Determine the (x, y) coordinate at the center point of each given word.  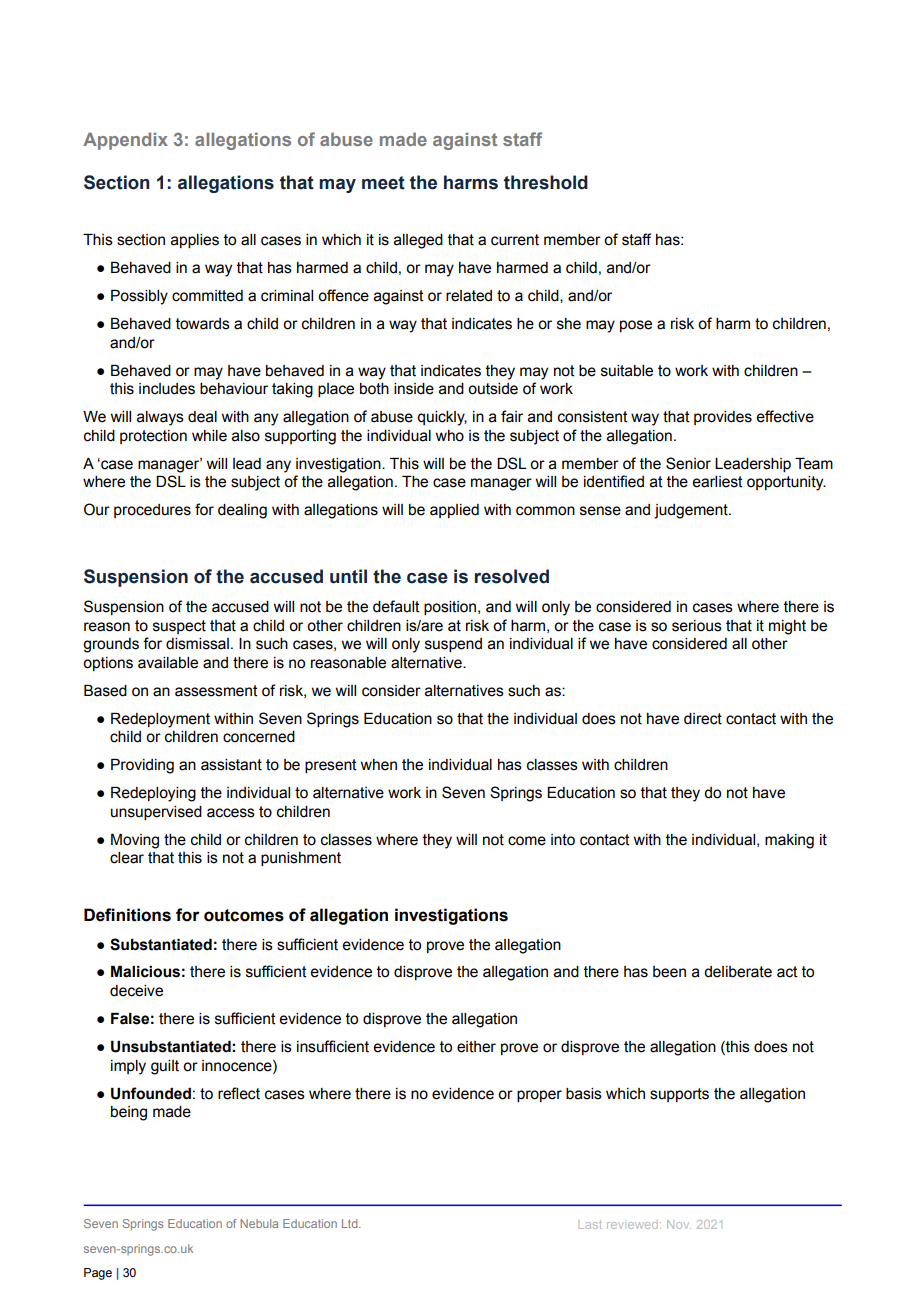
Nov (679, 1224)
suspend (453, 645)
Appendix (125, 141)
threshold (546, 182)
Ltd (351, 1223)
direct (703, 719)
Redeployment (160, 720)
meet (383, 183)
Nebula (259, 1223)
